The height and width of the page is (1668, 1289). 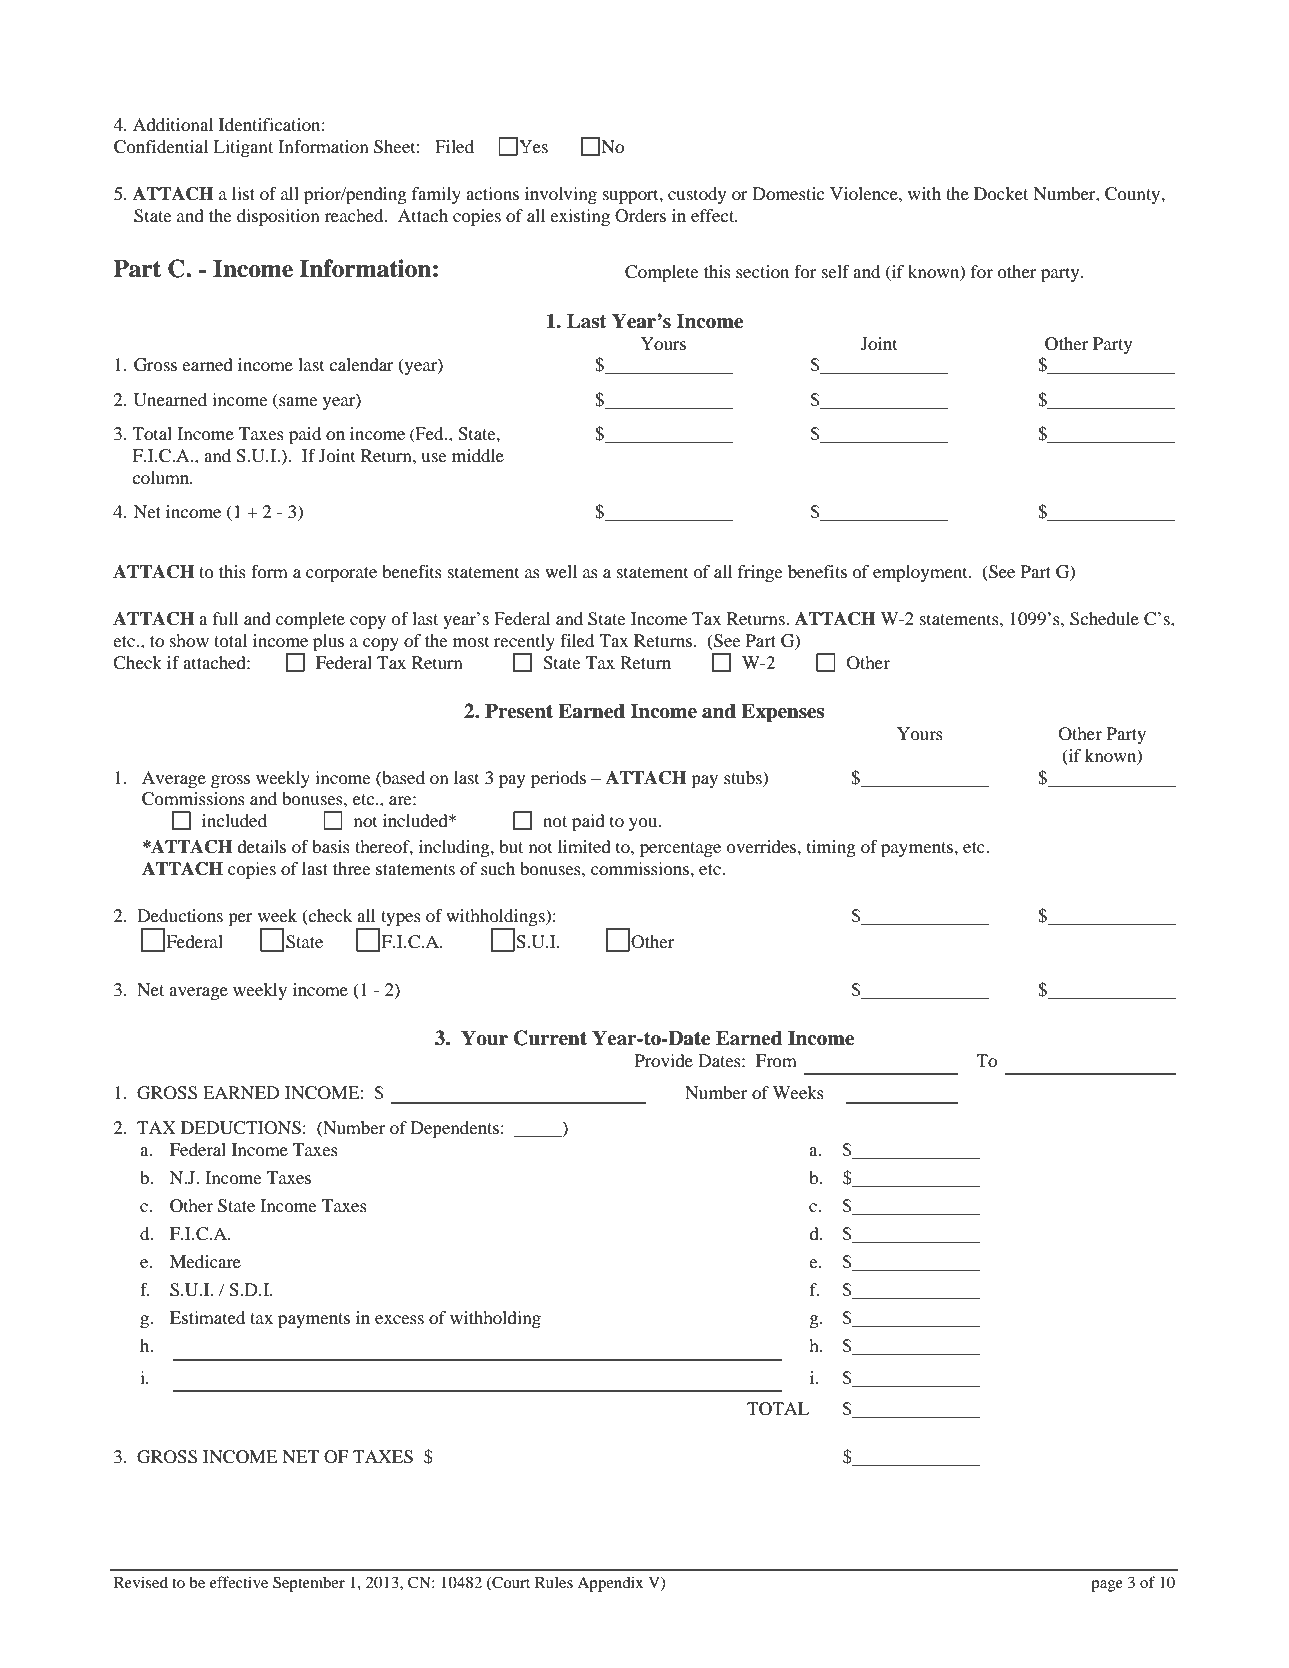 I want to click on Litigant, so click(x=243, y=148).
